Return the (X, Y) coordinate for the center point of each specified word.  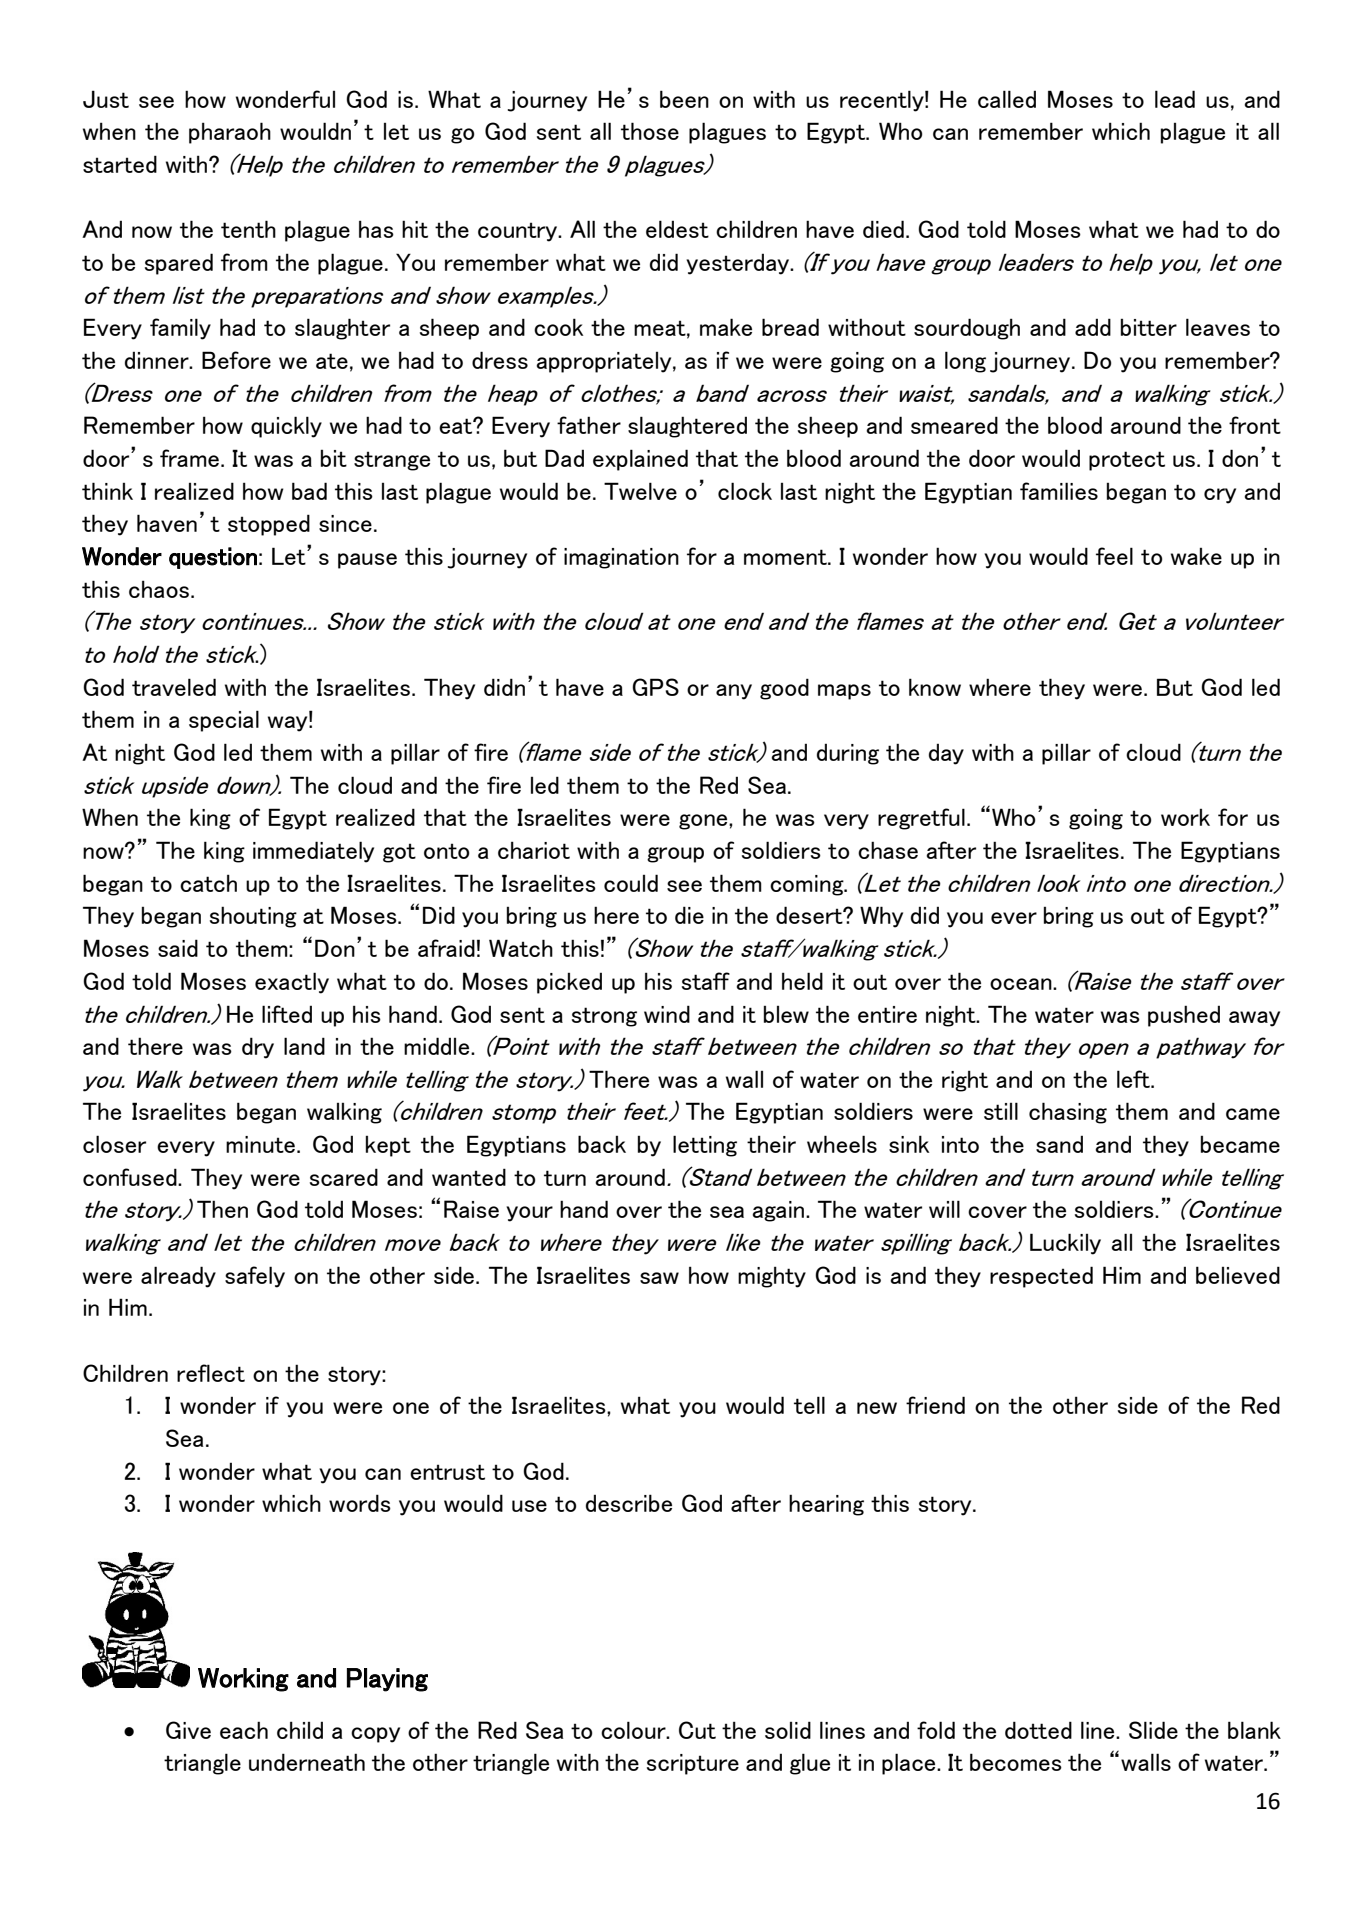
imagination (621, 558)
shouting (253, 917)
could (631, 883)
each (244, 1730)
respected (1041, 1277)
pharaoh (230, 133)
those (650, 131)
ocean (1022, 984)
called (1007, 99)
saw (659, 1278)
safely (255, 1277)
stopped (269, 525)
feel (1114, 556)
